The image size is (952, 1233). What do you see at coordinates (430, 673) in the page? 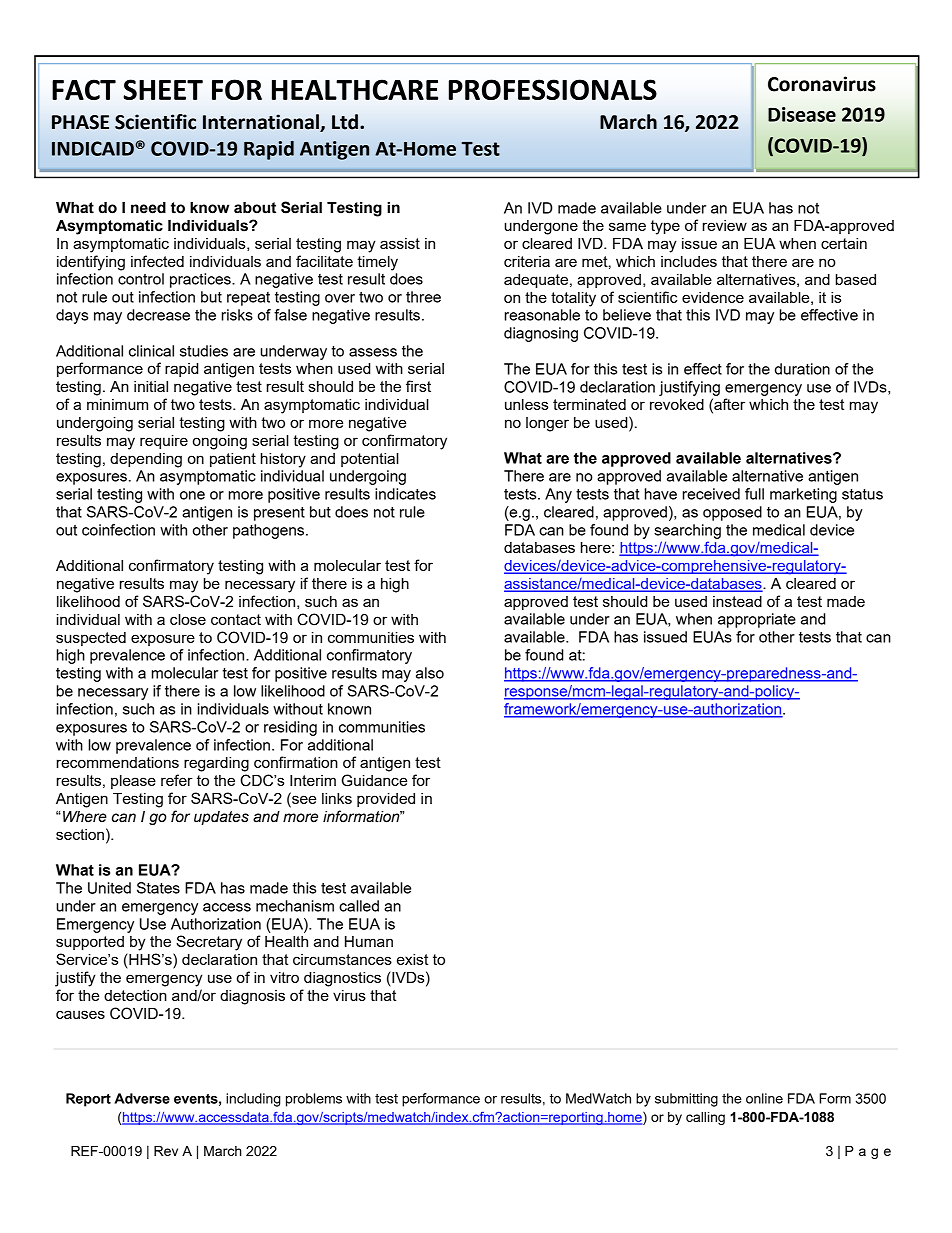
I see `also` at bounding box center [430, 673].
